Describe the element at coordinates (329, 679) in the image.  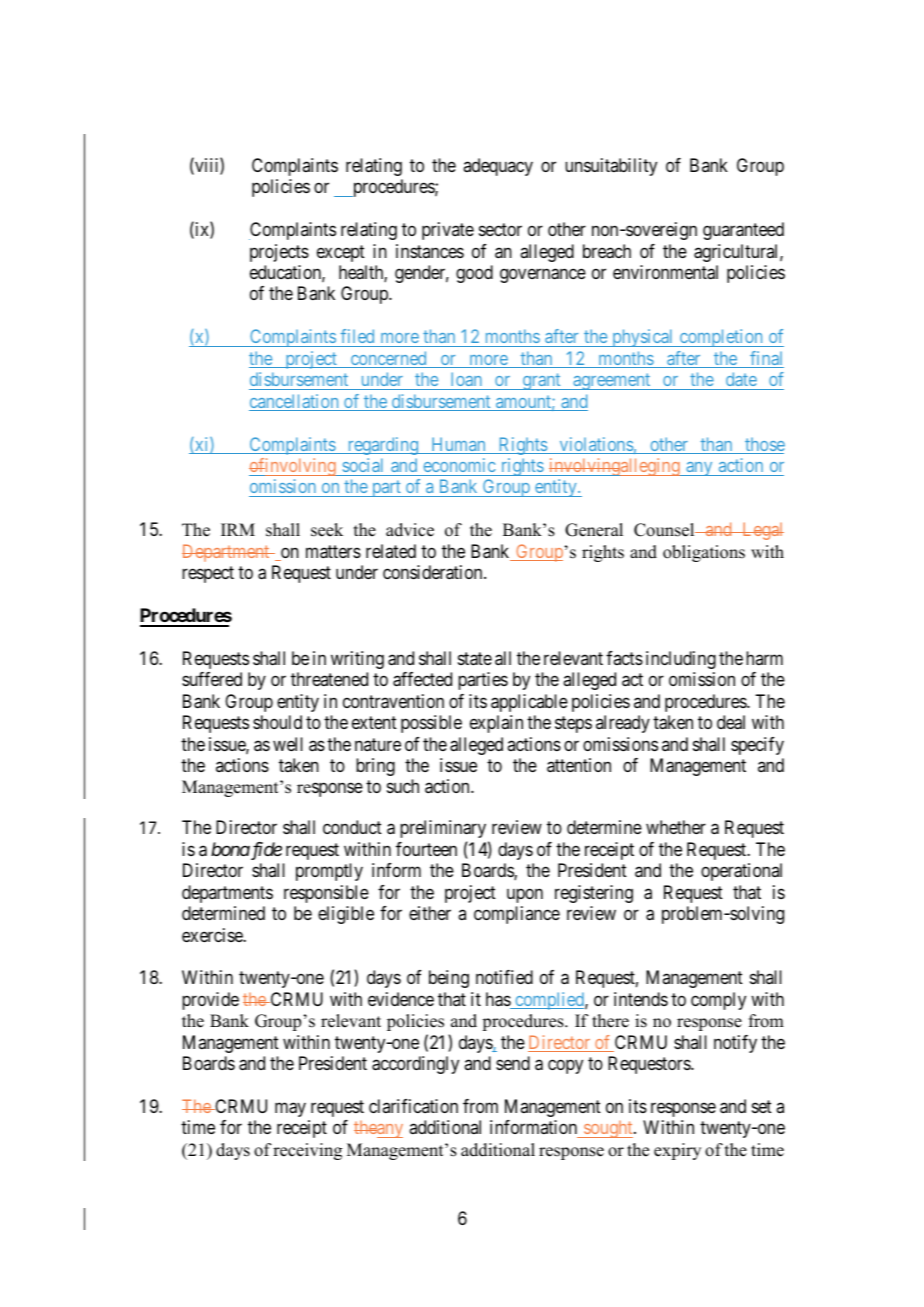
I see `threatened` at that location.
